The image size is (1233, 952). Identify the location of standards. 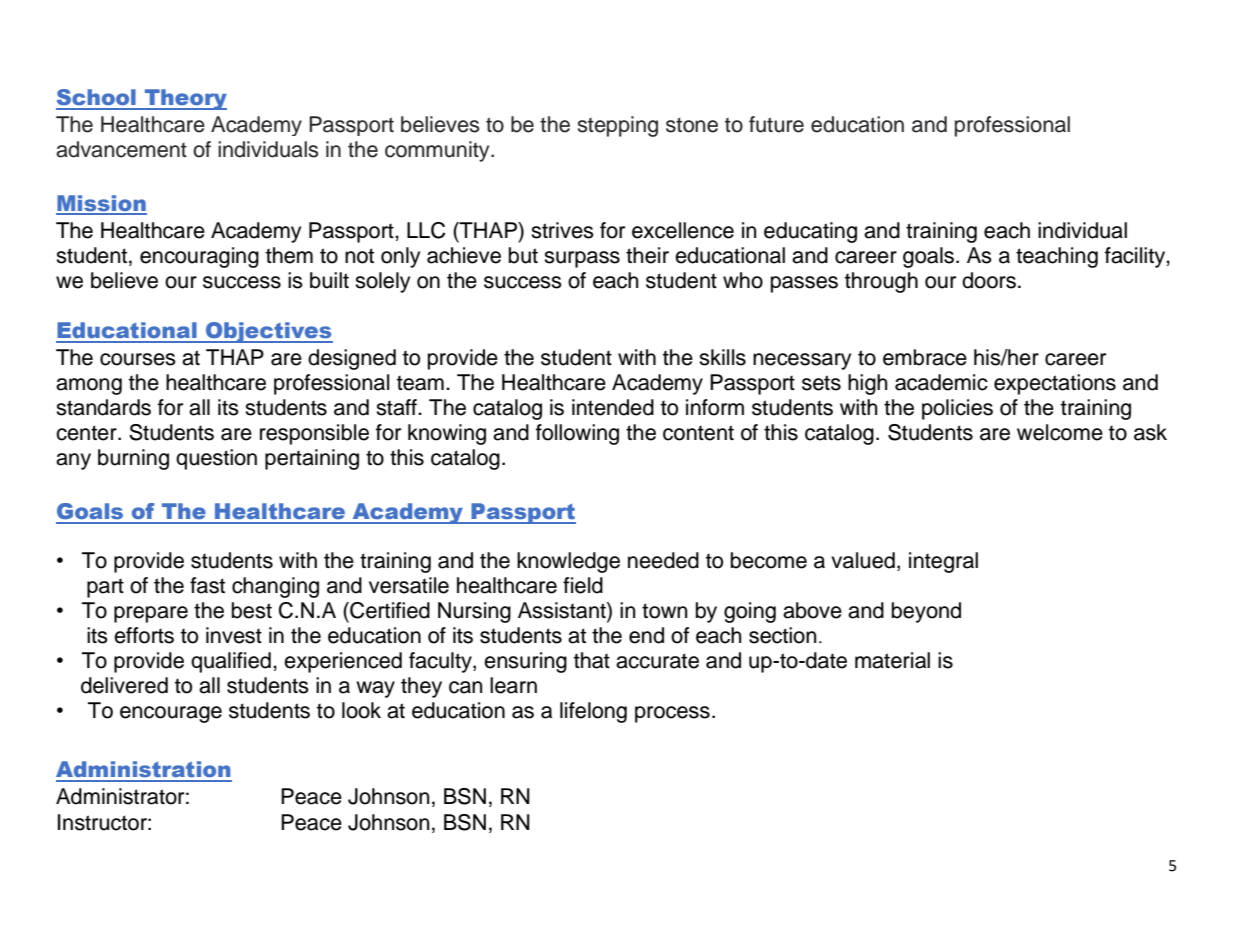
(103, 407).
